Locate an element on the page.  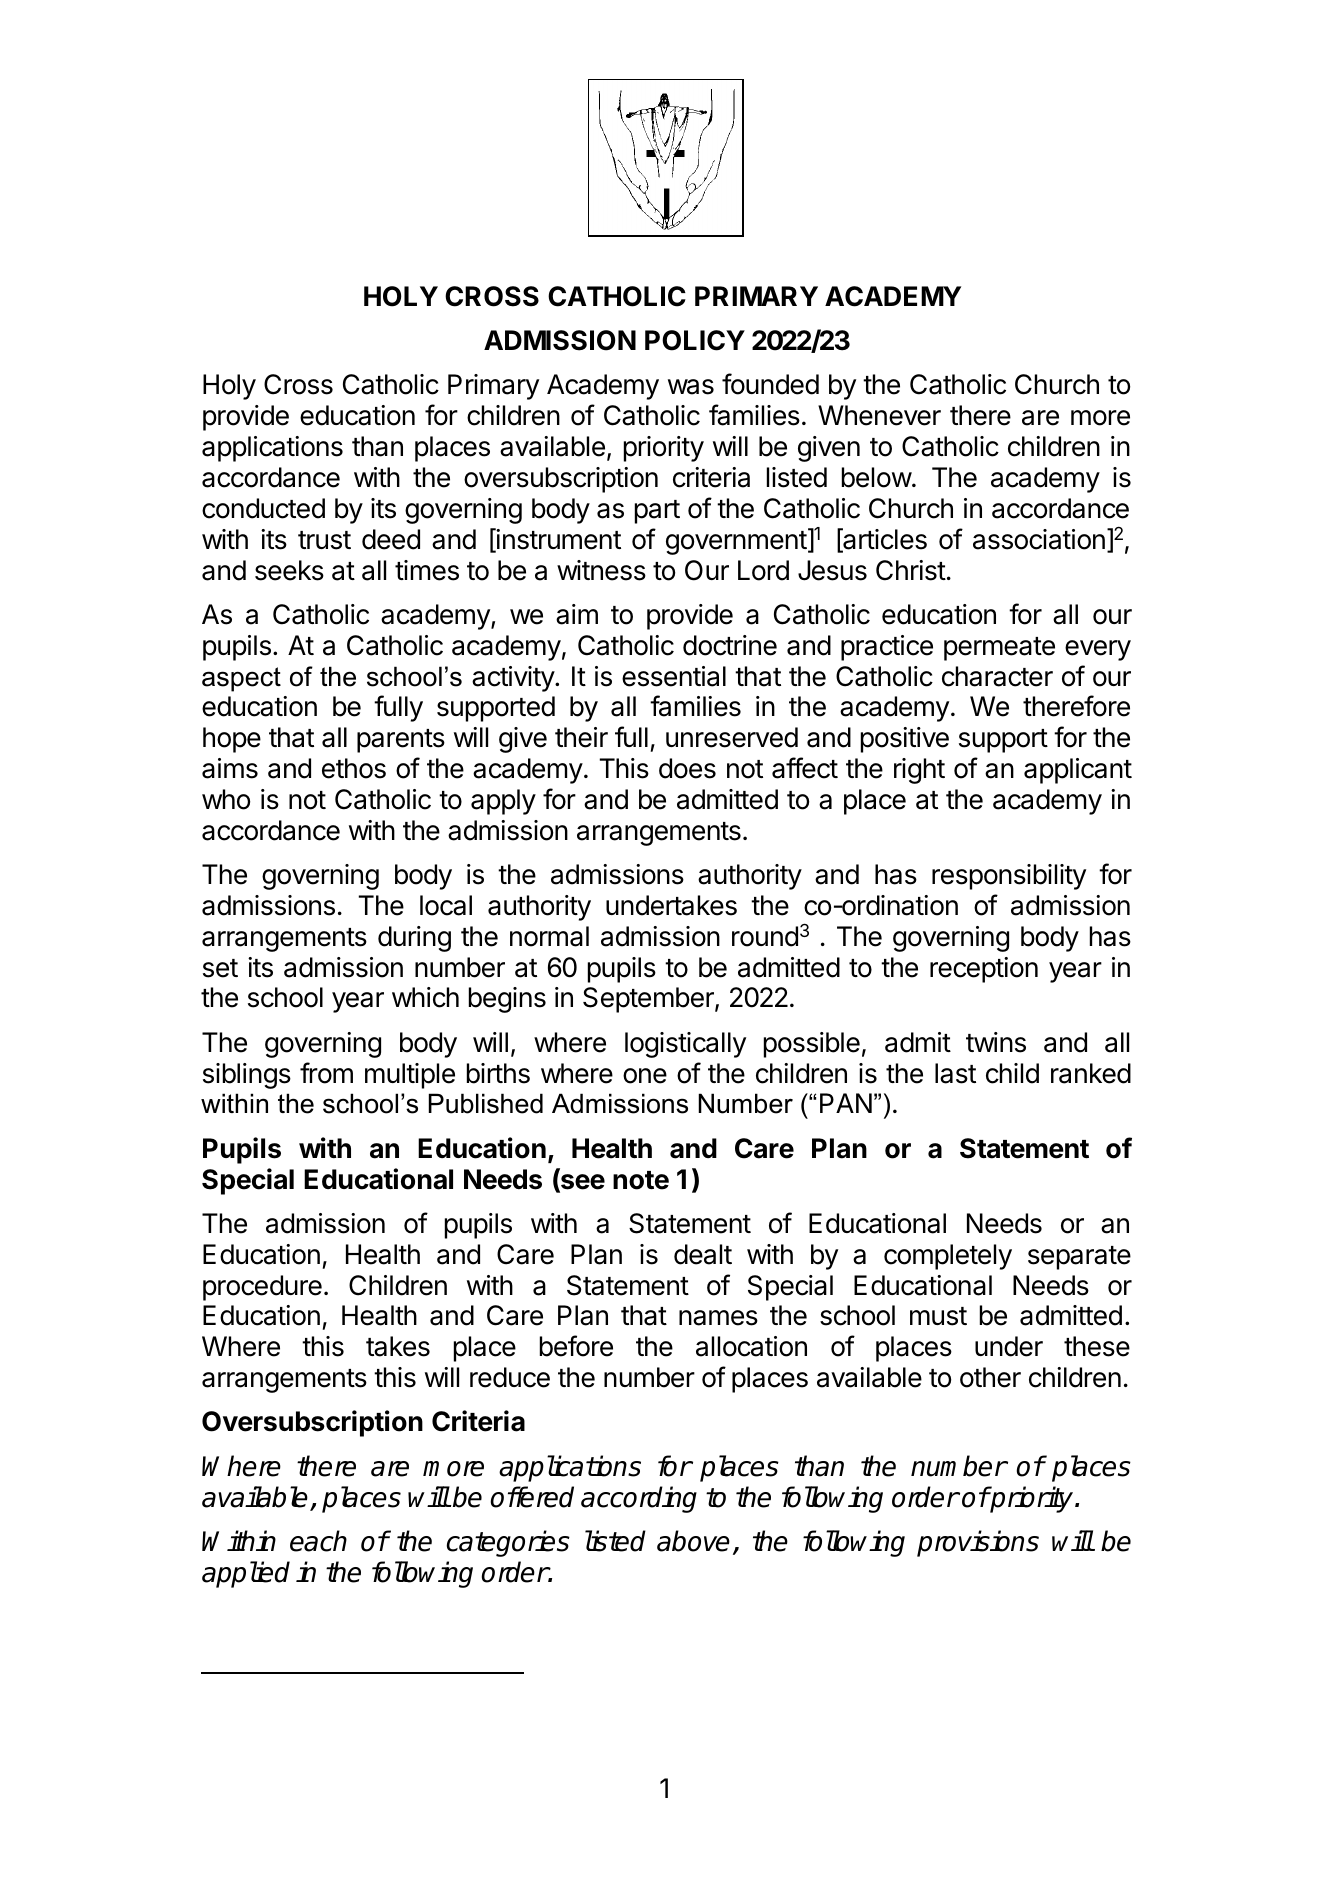
conducted is located at coordinates (263, 508).
